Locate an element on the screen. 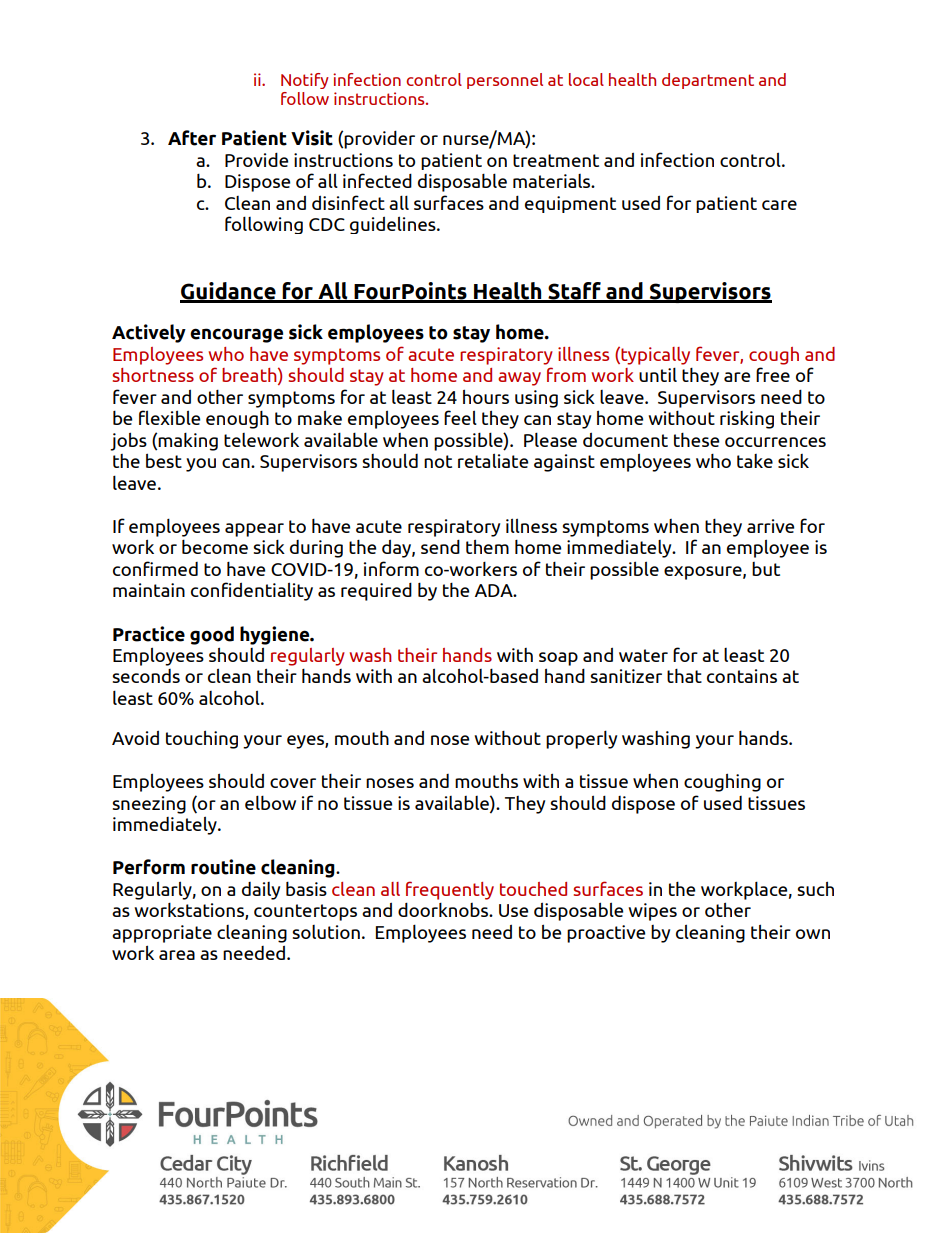 The height and width of the screenshot is (1233, 952). them is located at coordinates (487, 546).
